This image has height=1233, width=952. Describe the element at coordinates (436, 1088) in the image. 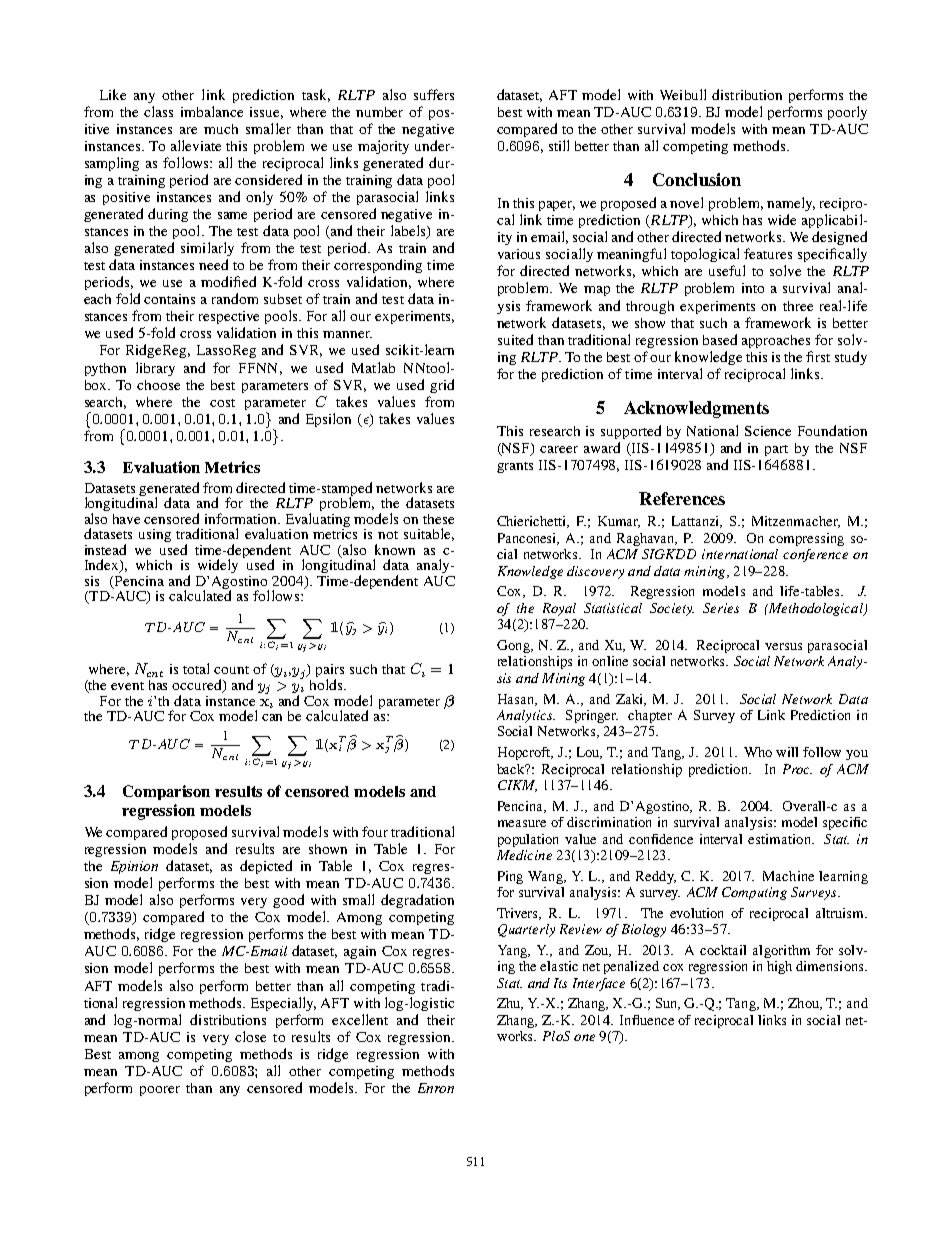

I see `Enron` at that location.
